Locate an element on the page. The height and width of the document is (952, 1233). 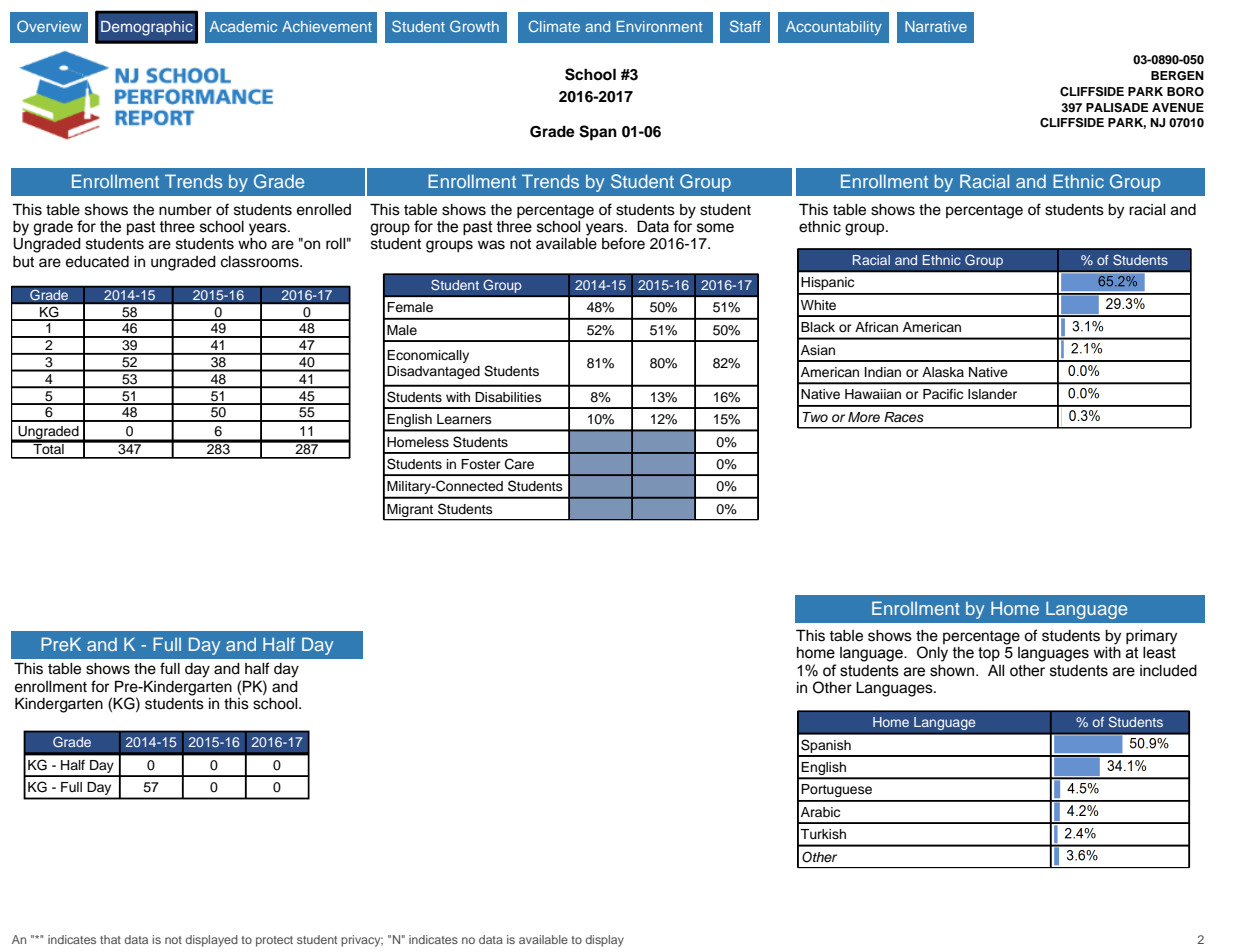
Narrative is located at coordinates (936, 26).
